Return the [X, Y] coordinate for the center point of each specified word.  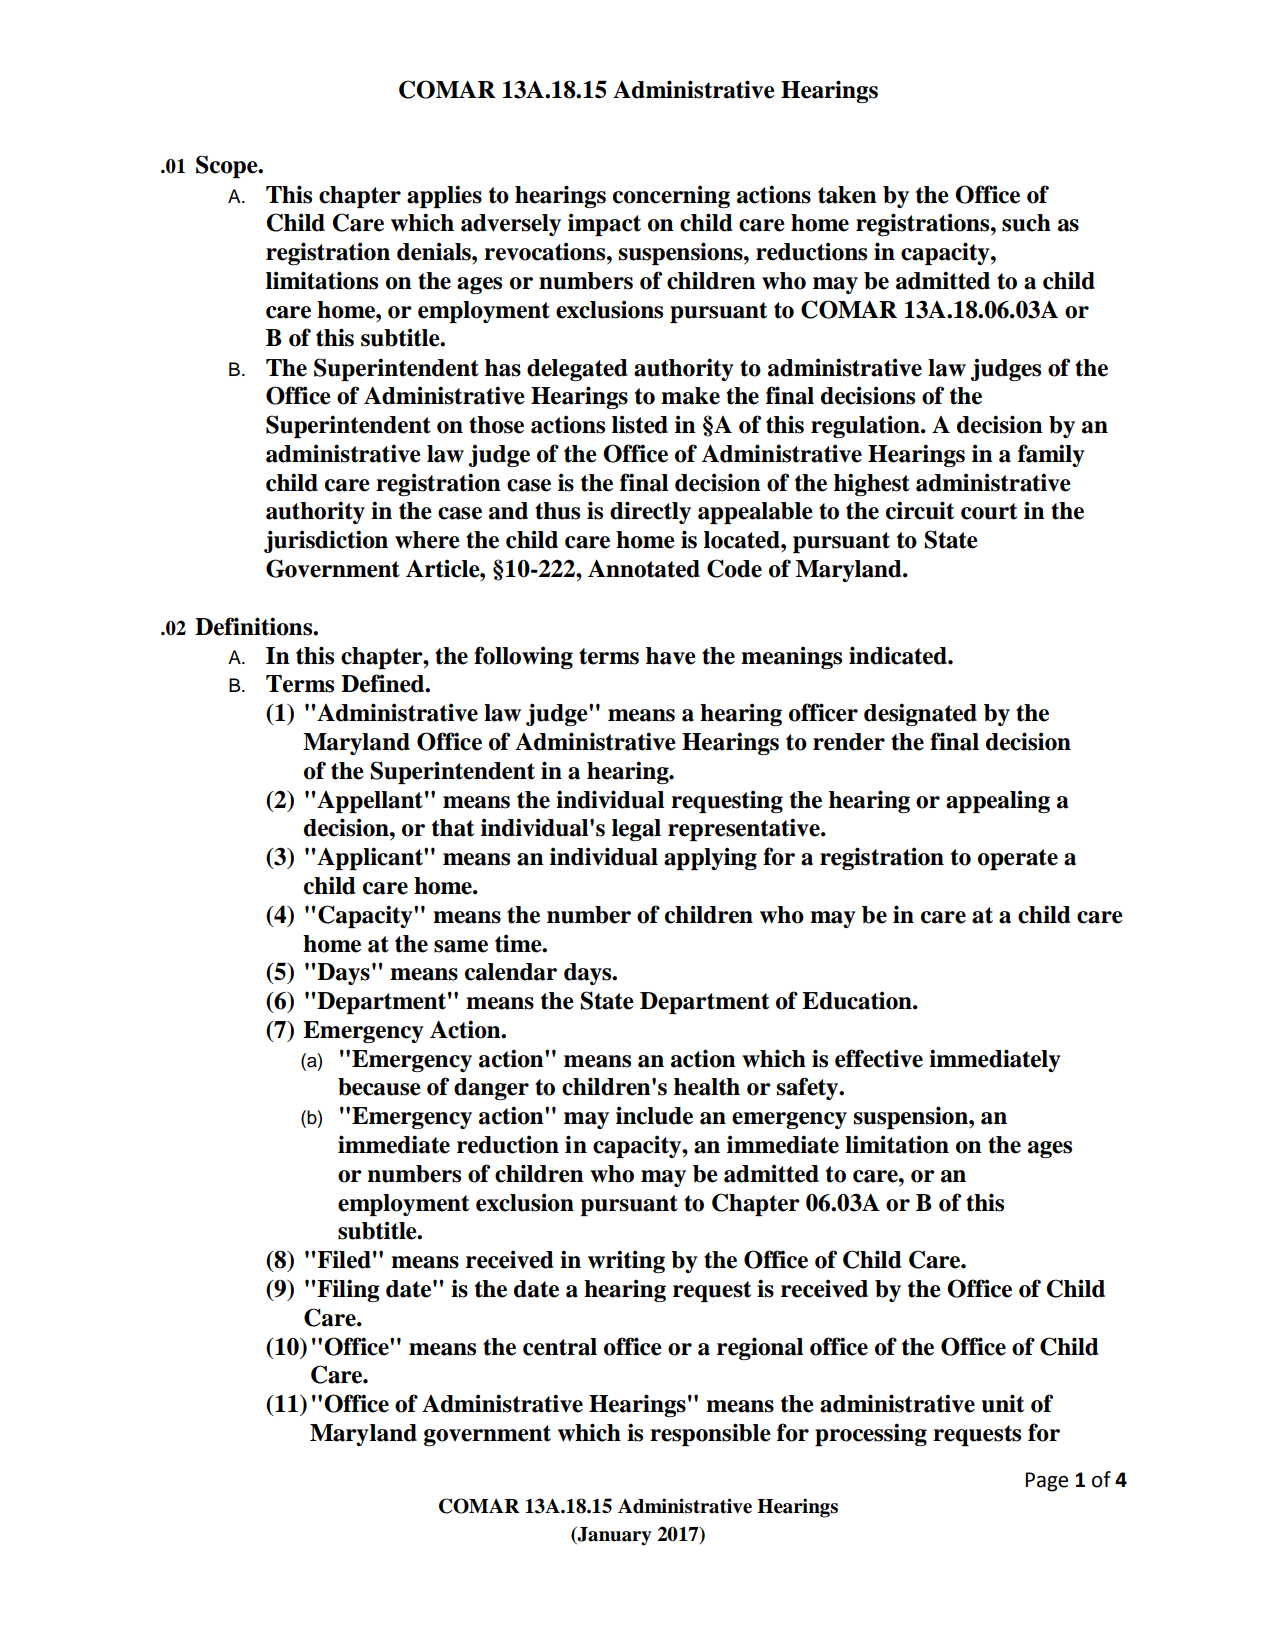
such [1026, 223]
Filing [347, 1290]
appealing [998, 801]
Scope [228, 166]
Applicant [370, 858]
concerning [671, 196]
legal [636, 830]
